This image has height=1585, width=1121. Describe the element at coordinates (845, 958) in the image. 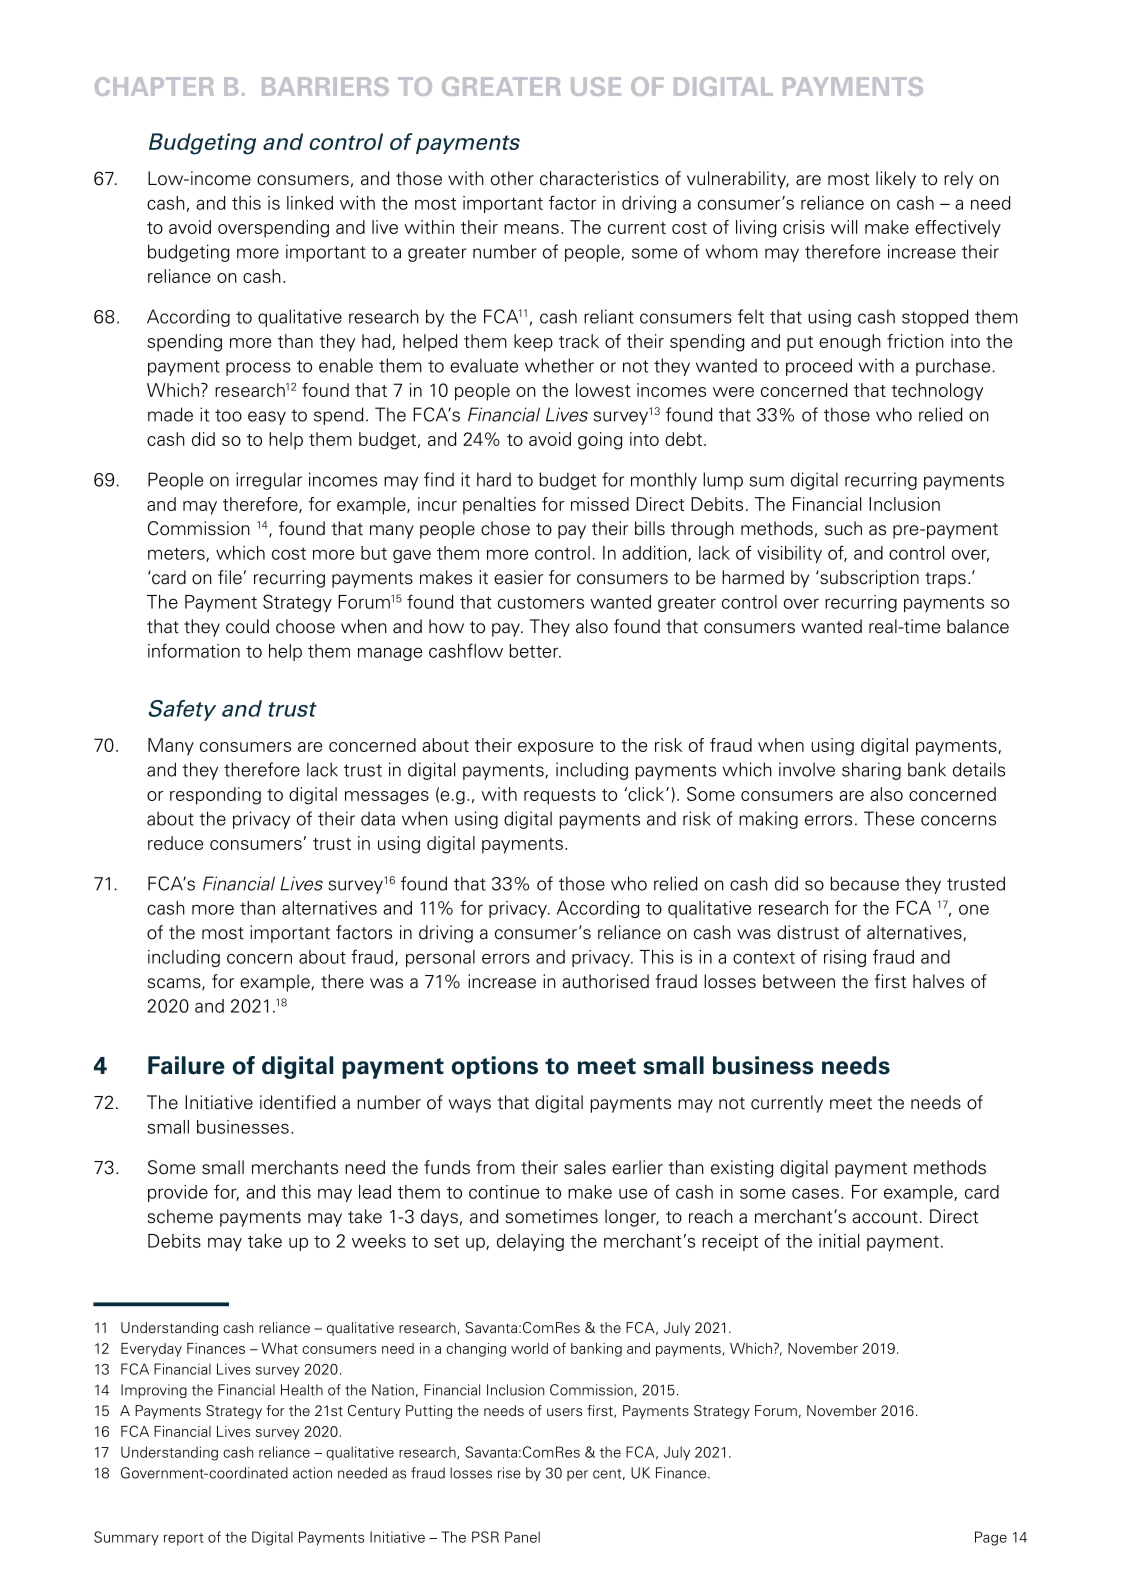

I see `rising` at that location.
